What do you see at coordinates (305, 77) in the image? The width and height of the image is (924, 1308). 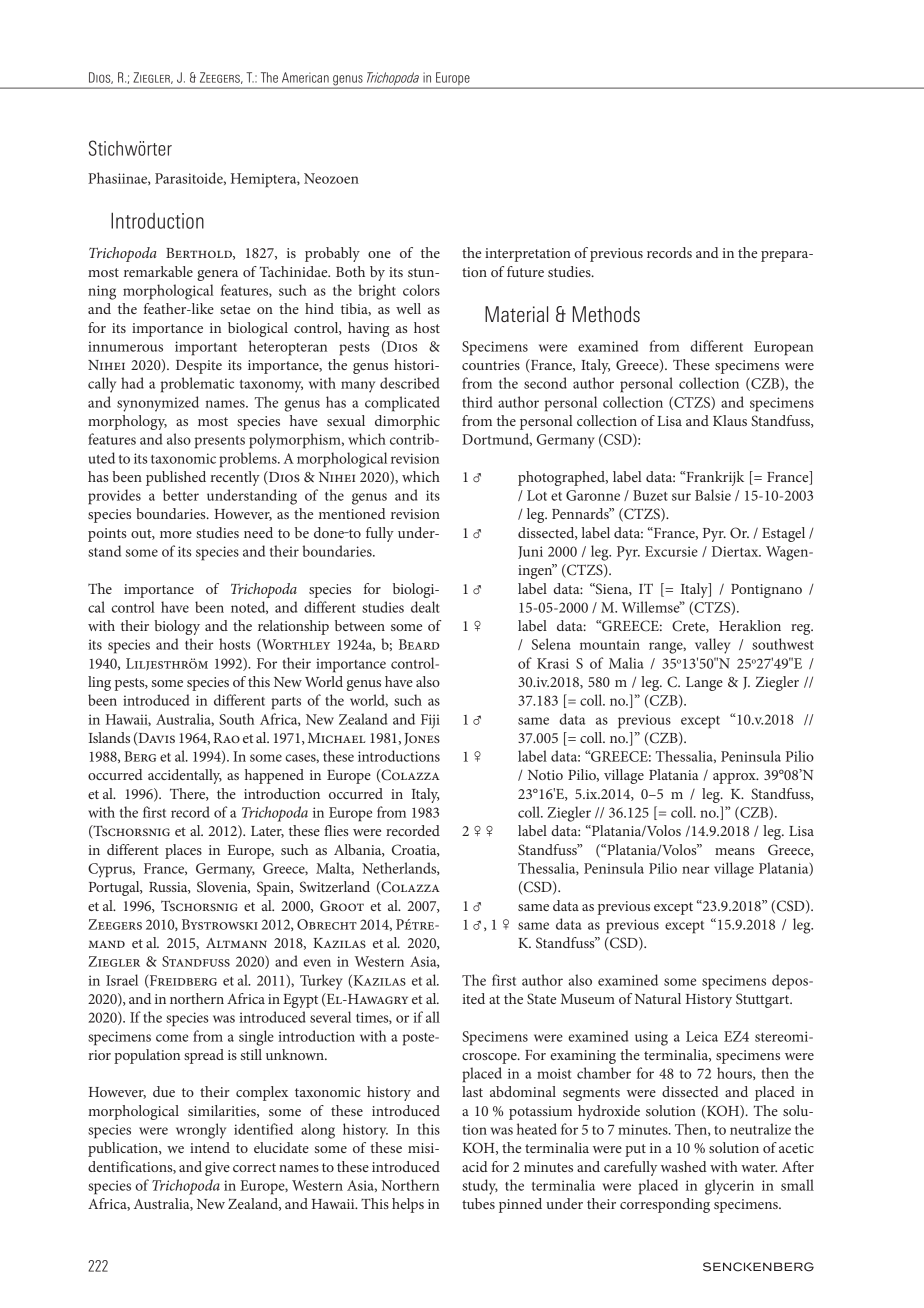 I see `American` at bounding box center [305, 77].
